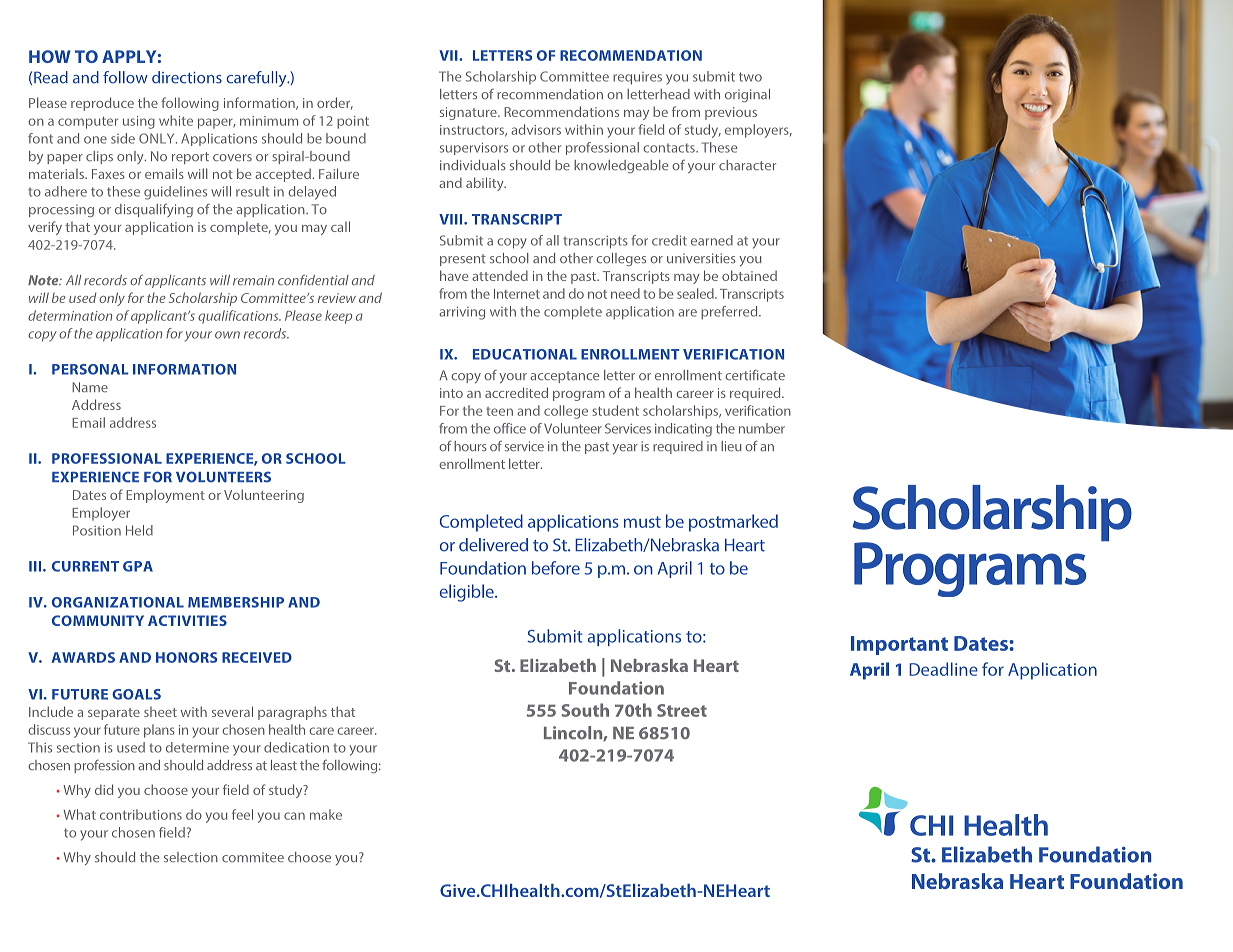 The image size is (1233, 952). Describe the element at coordinates (470, 446) in the screenshot. I see `hours` at that location.
